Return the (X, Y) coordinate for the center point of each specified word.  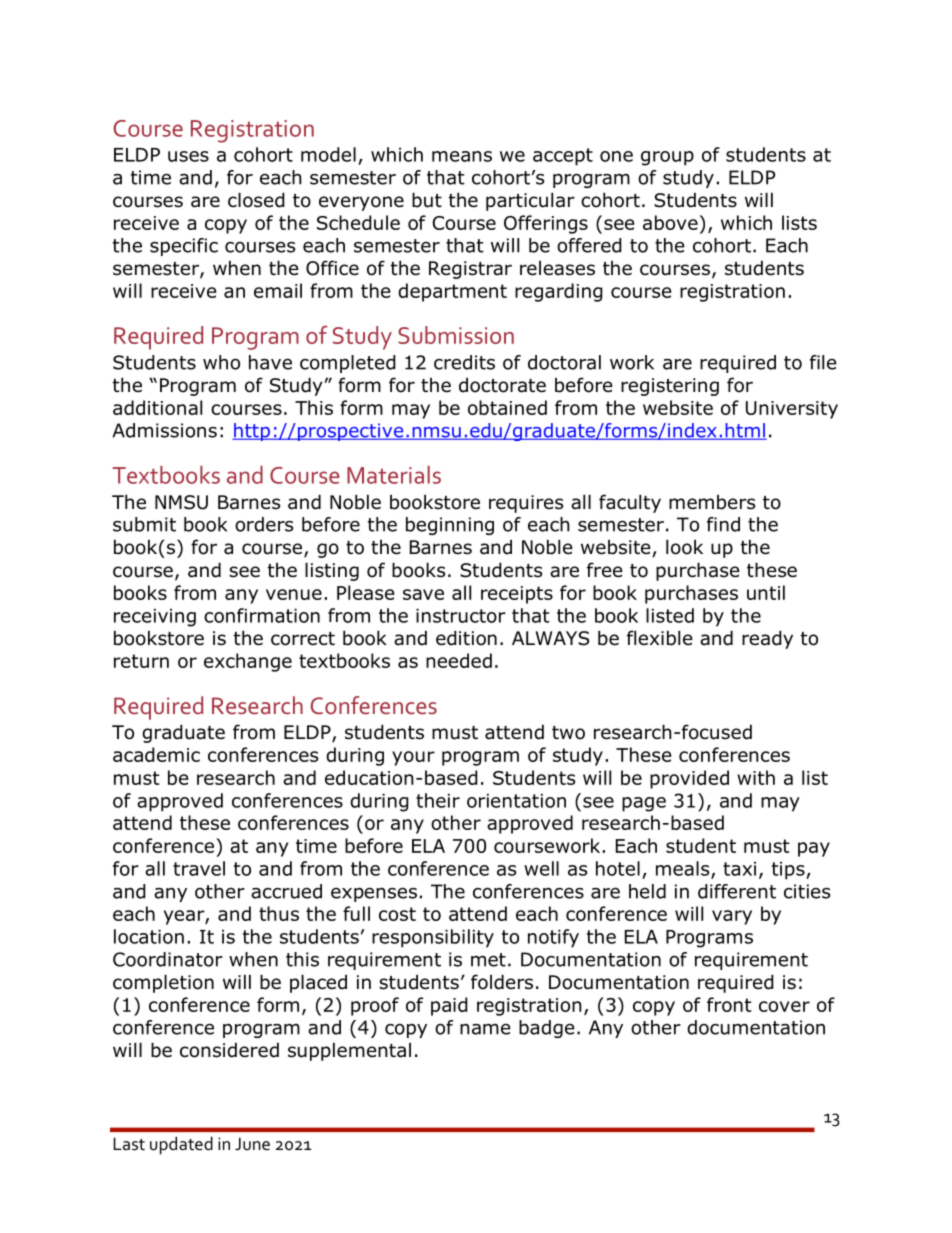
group (667, 158)
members (712, 502)
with (756, 777)
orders (264, 524)
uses (188, 156)
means (462, 156)
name (485, 1029)
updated (181, 1145)
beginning (450, 526)
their (438, 800)
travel (199, 868)
